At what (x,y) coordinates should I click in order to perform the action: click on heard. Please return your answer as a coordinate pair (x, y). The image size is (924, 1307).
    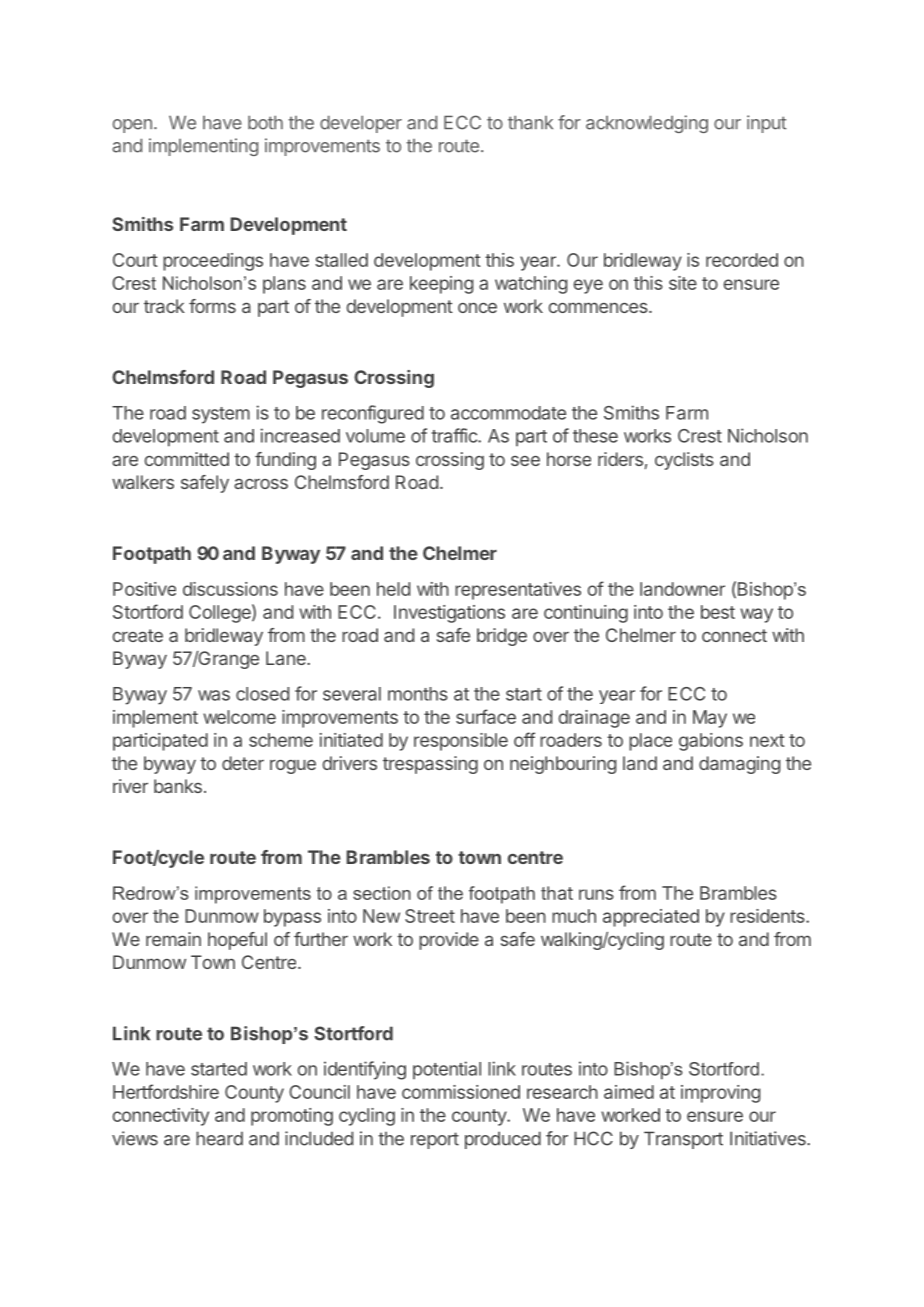
    Looking at the image, I should click on (219, 1138).
